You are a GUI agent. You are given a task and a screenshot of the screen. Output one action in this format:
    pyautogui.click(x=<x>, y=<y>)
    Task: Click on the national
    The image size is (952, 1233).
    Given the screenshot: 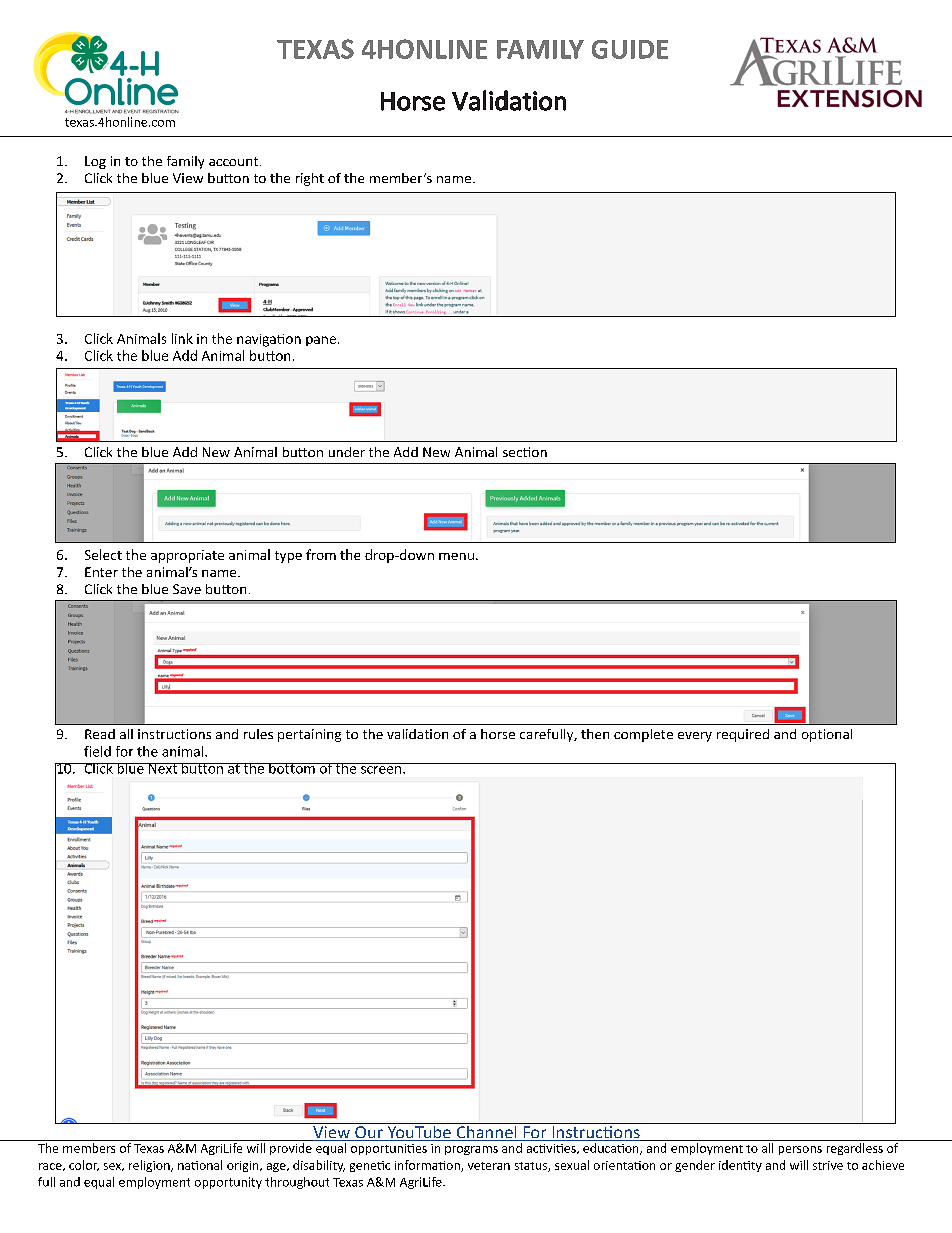 What is the action you would take?
    pyautogui.click(x=200, y=1165)
